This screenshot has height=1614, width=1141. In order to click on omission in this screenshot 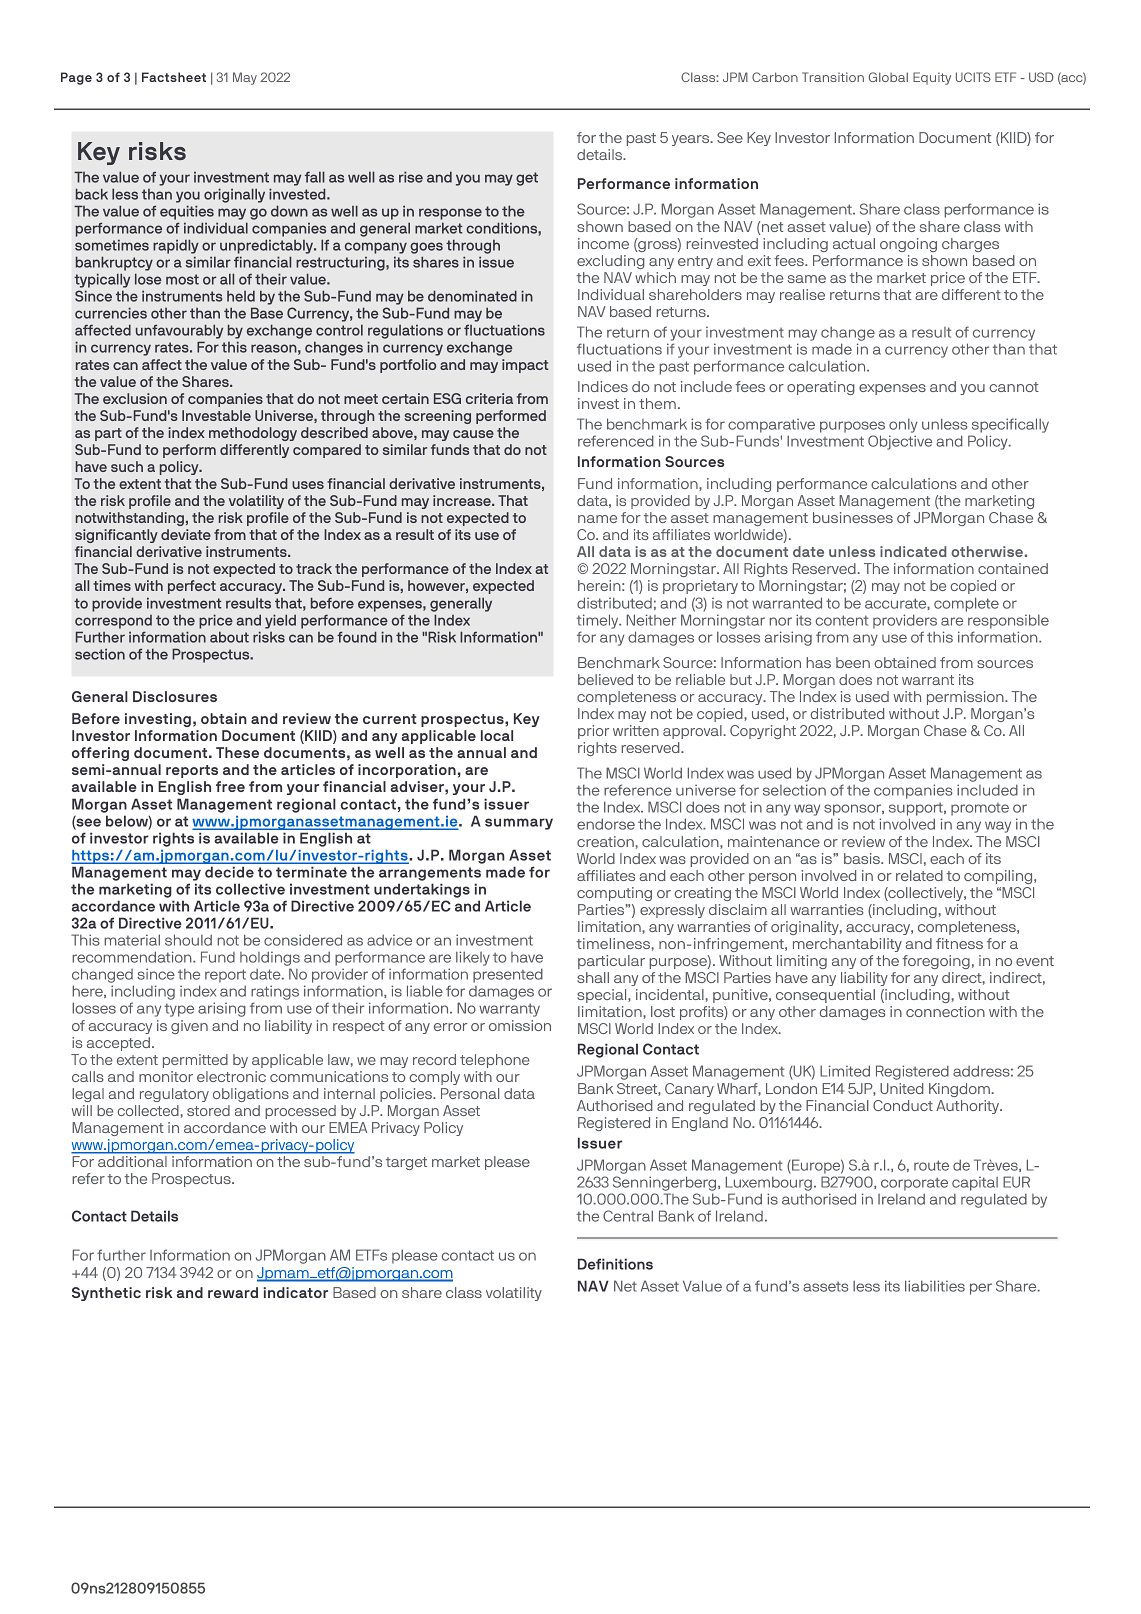, I will do `click(520, 1025)`.
